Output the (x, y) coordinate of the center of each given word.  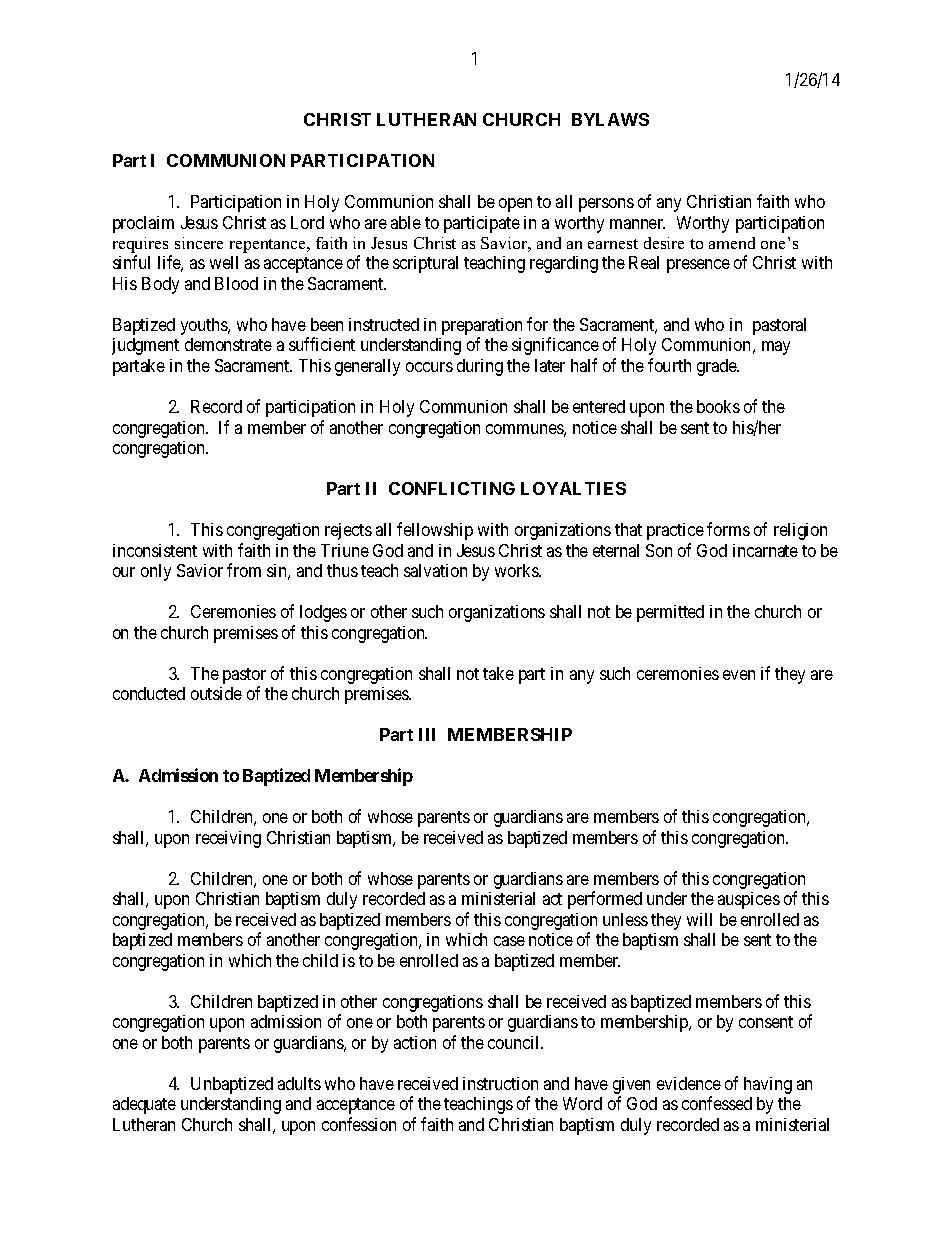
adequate (144, 1105)
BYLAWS (610, 119)
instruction (500, 1083)
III (427, 734)
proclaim (143, 224)
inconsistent (155, 550)
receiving (228, 839)
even (739, 675)
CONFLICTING (452, 488)
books (718, 406)
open (515, 205)
